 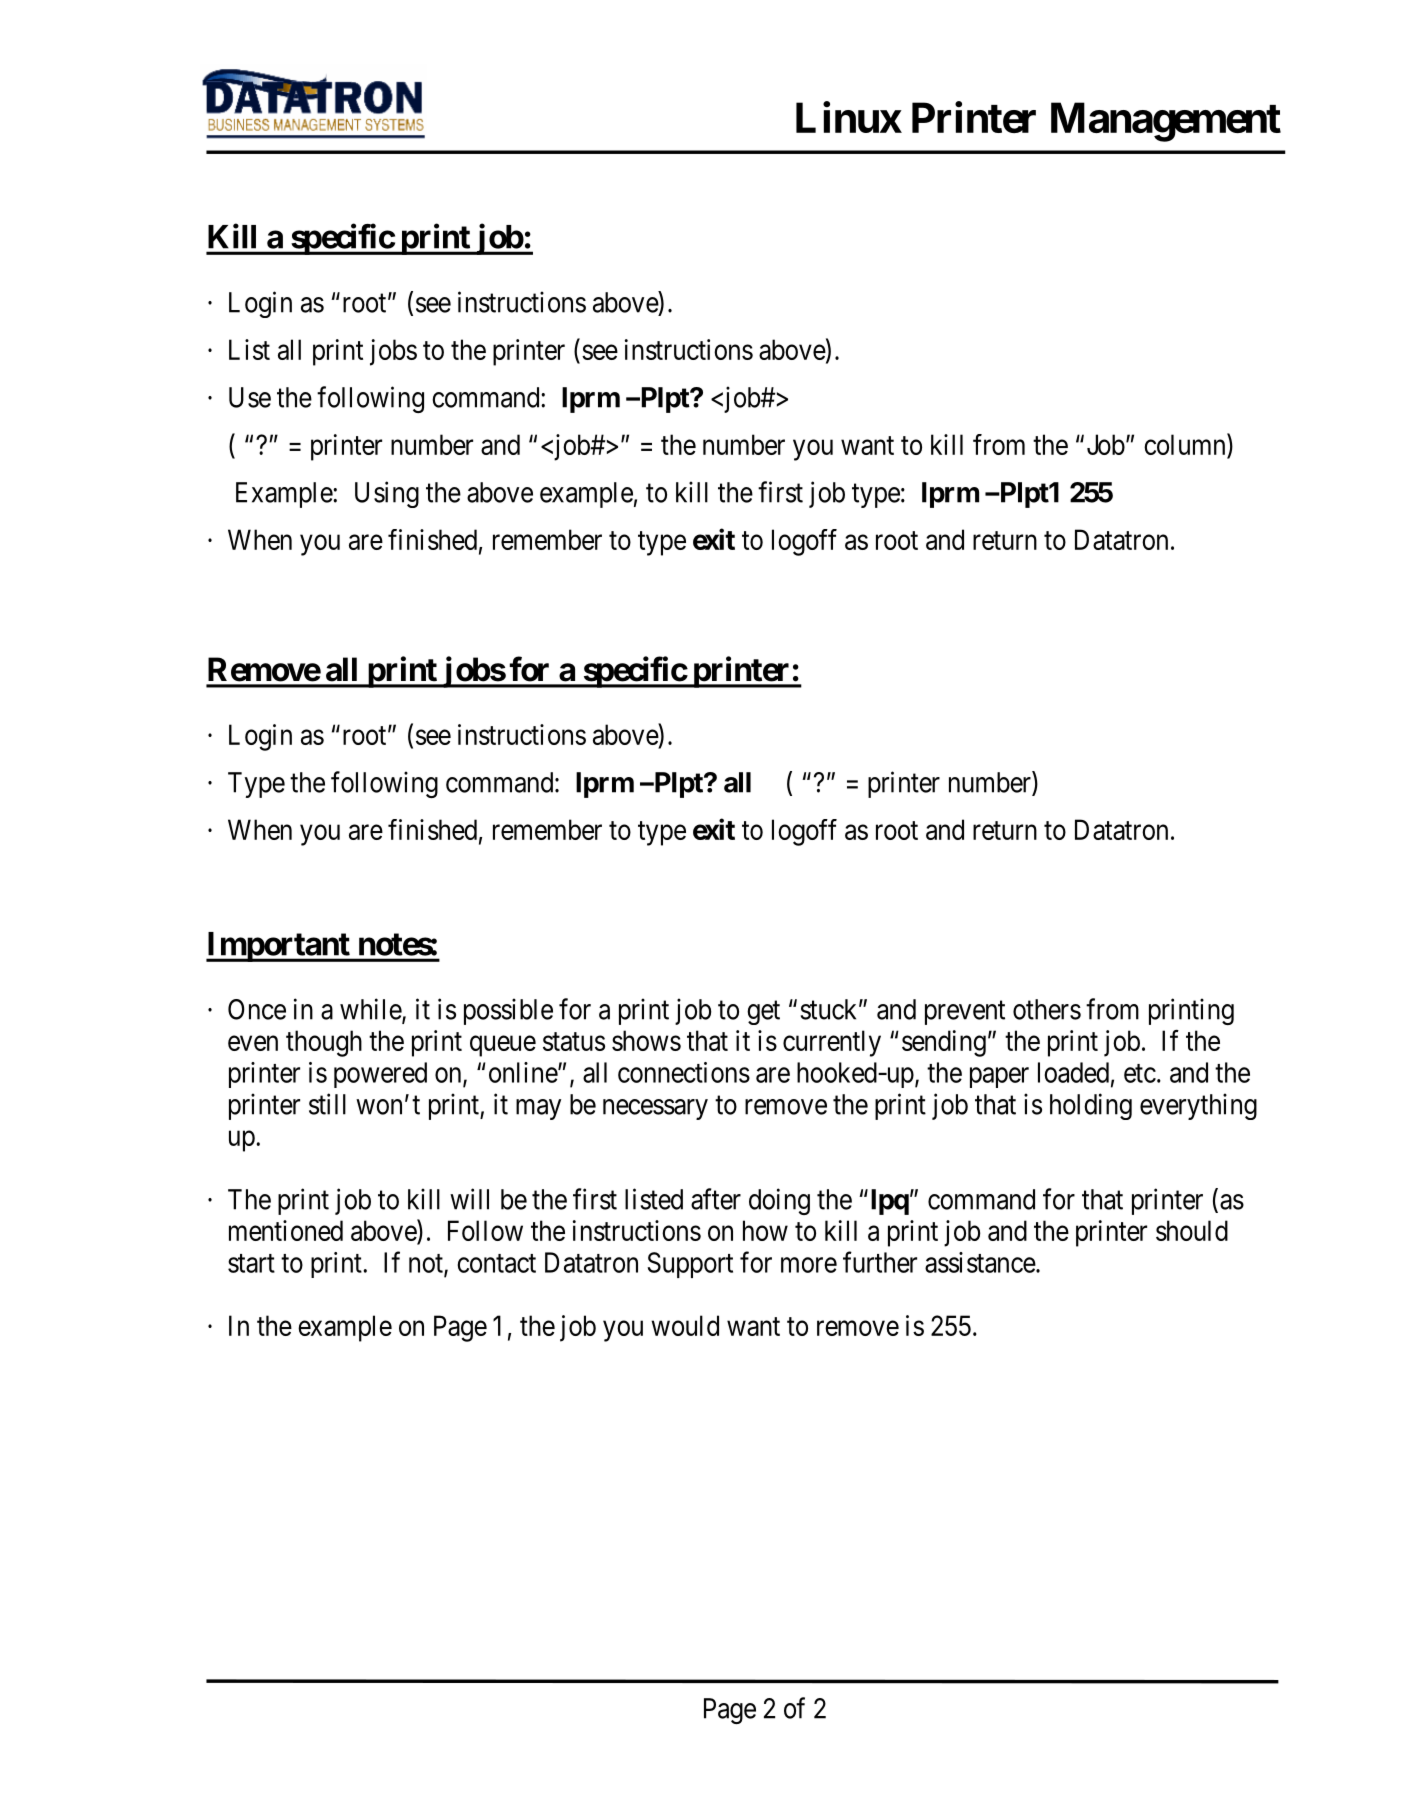 What do you see at coordinates (387, 494) in the screenshot?
I see `Using` at bounding box center [387, 494].
